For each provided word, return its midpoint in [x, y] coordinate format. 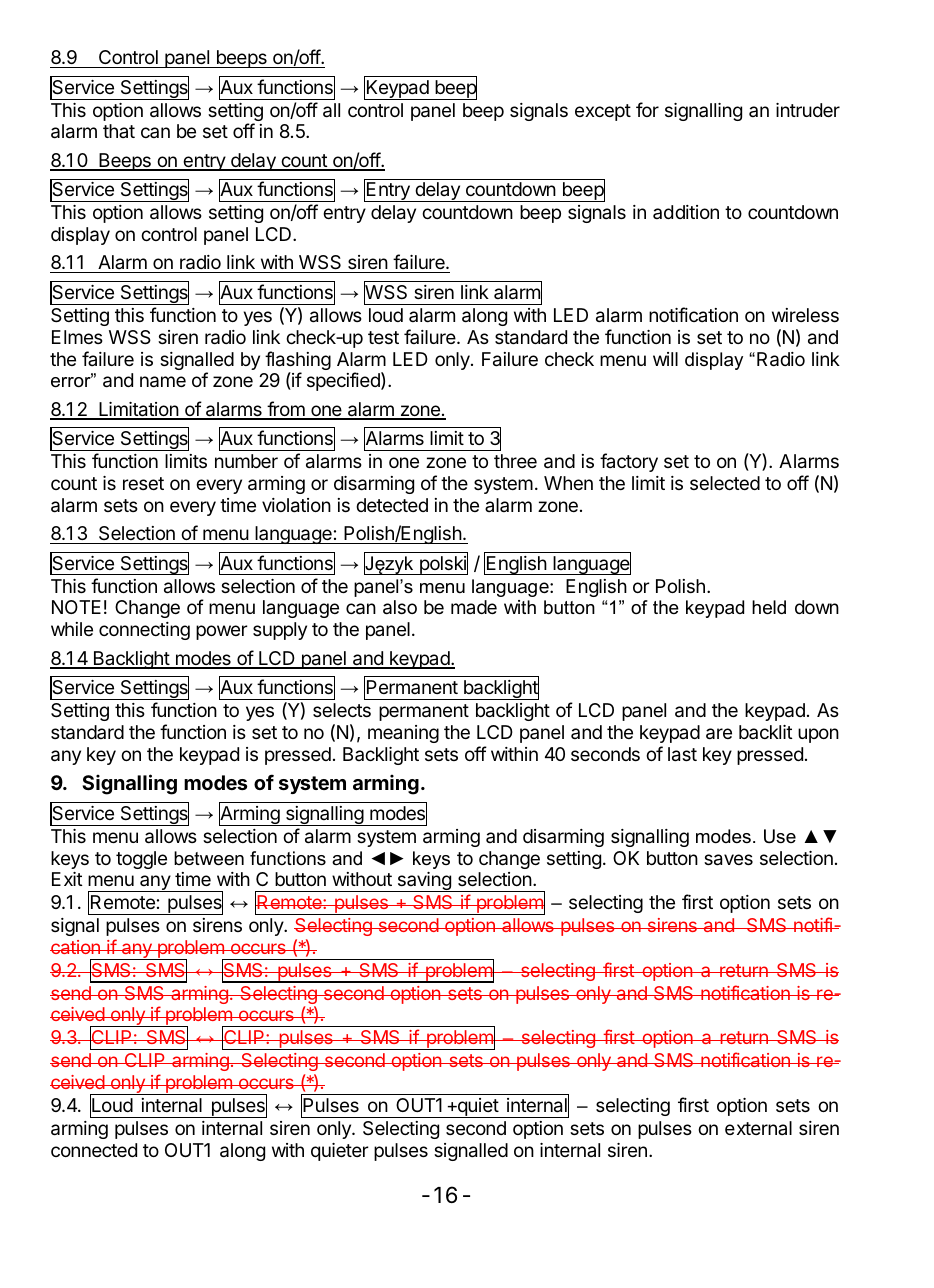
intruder [808, 110]
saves [728, 860]
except [603, 112]
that [119, 131]
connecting [144, 631]
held [769, 607]
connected [94, 1150]
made [474, 607]
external [758, 1128]
